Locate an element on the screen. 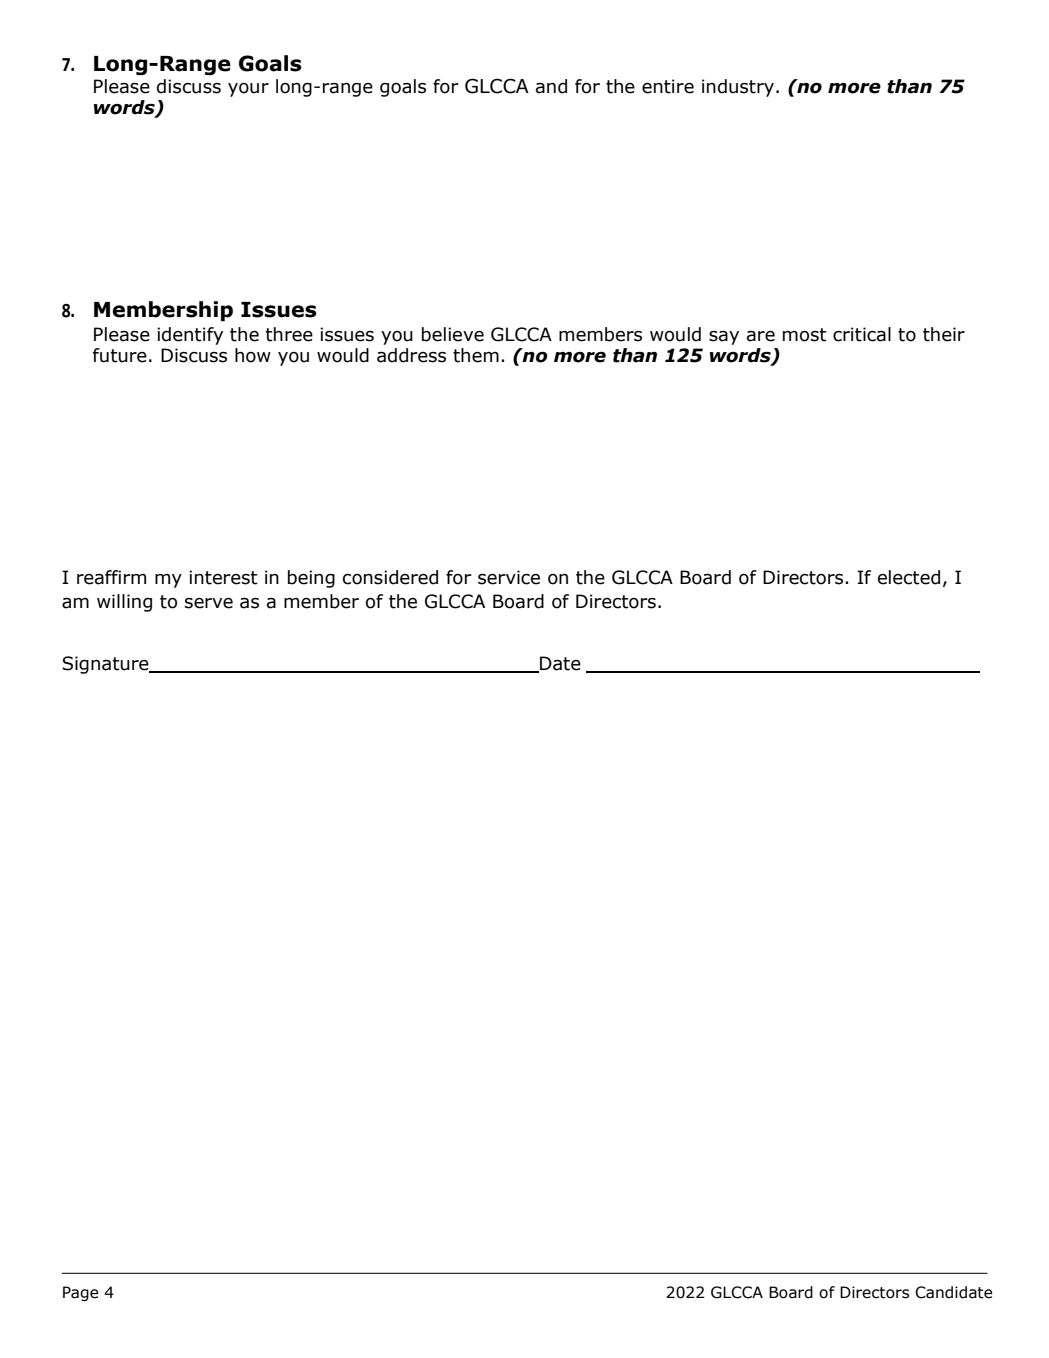 The width and height of the screenshot is (1049, 1358). entire is located at coordinates (668, 86).
